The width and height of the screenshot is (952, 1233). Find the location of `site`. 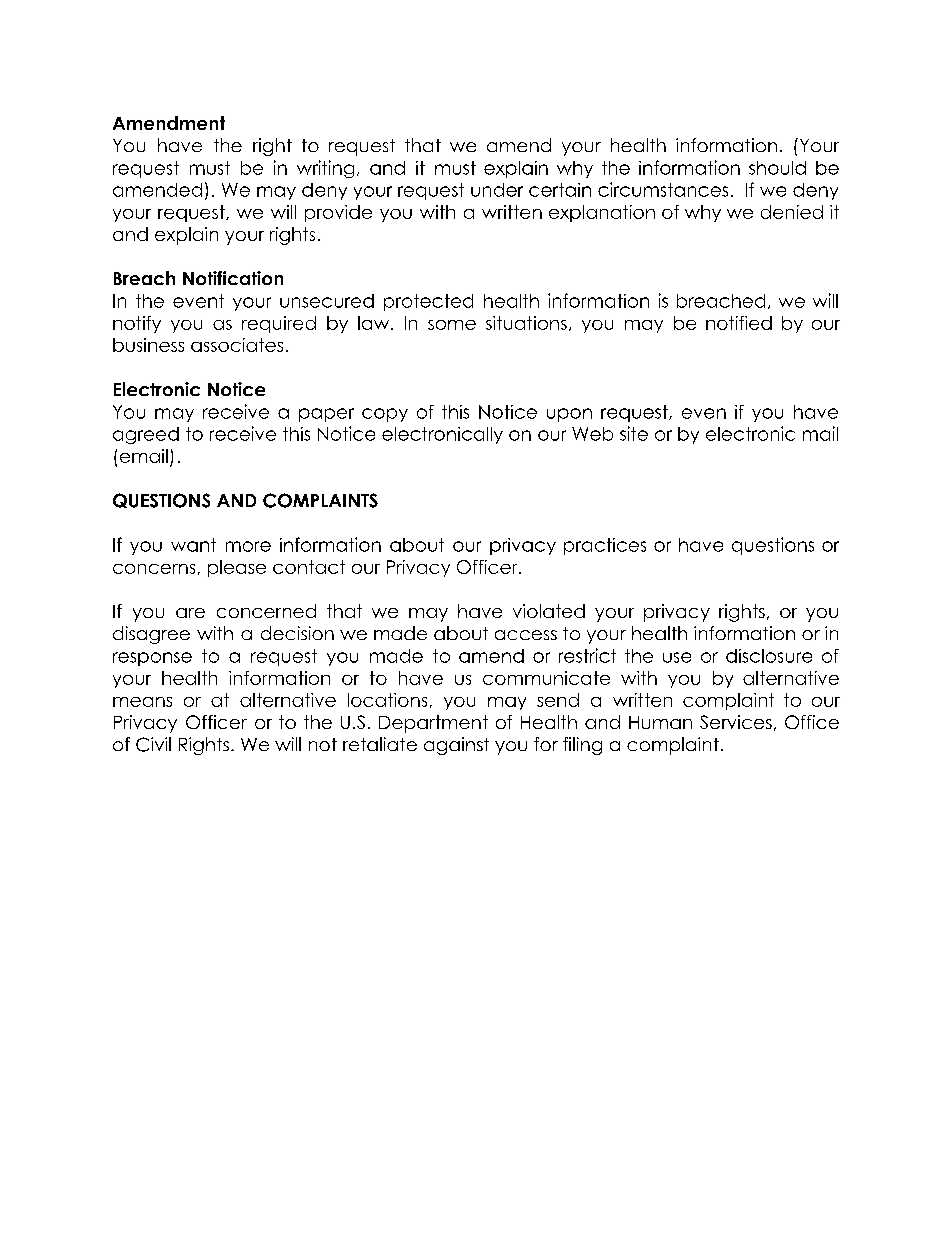

site is located at coordinates (634, 433).
